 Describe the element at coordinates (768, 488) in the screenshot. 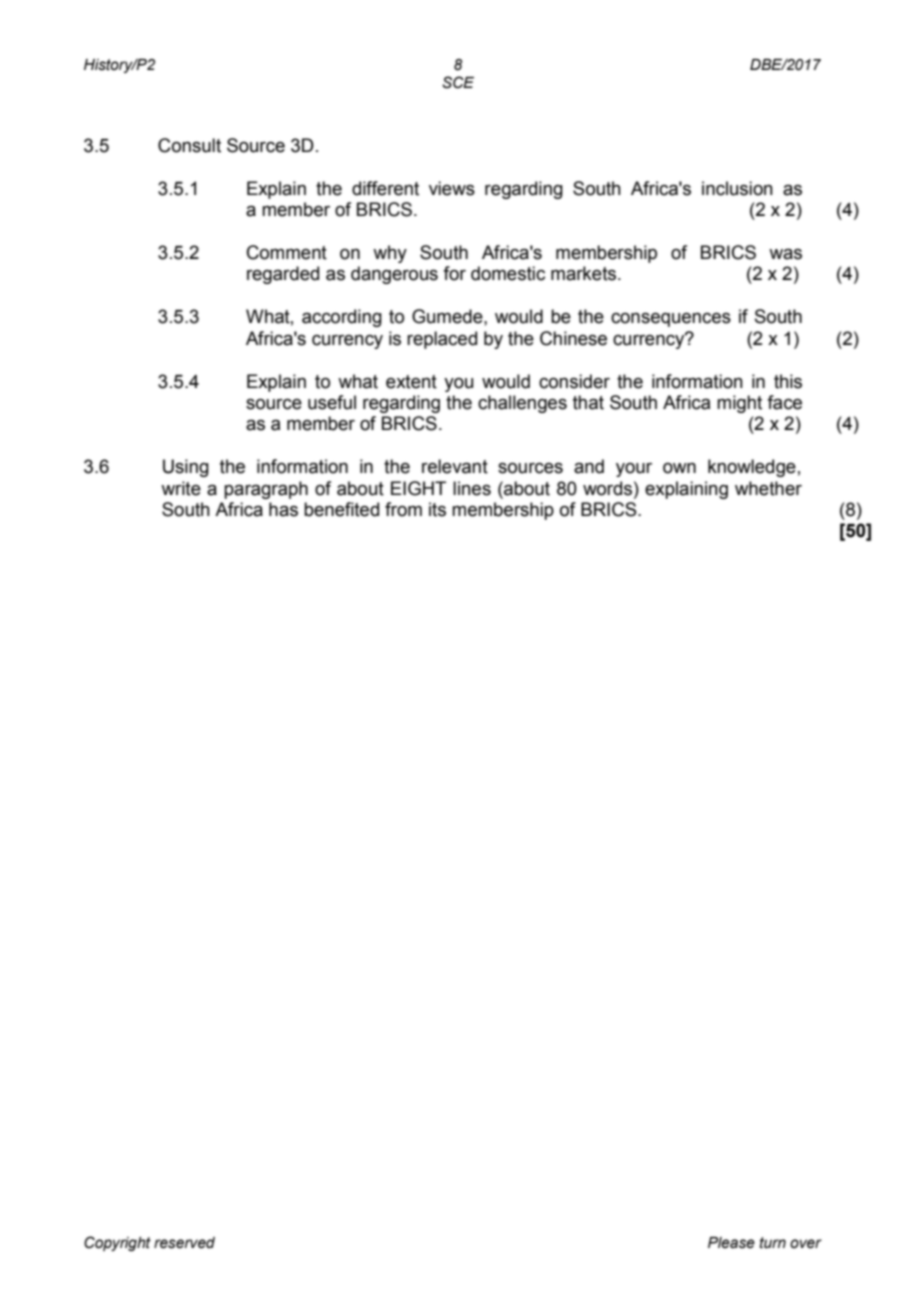

I see `whether` at that location.
